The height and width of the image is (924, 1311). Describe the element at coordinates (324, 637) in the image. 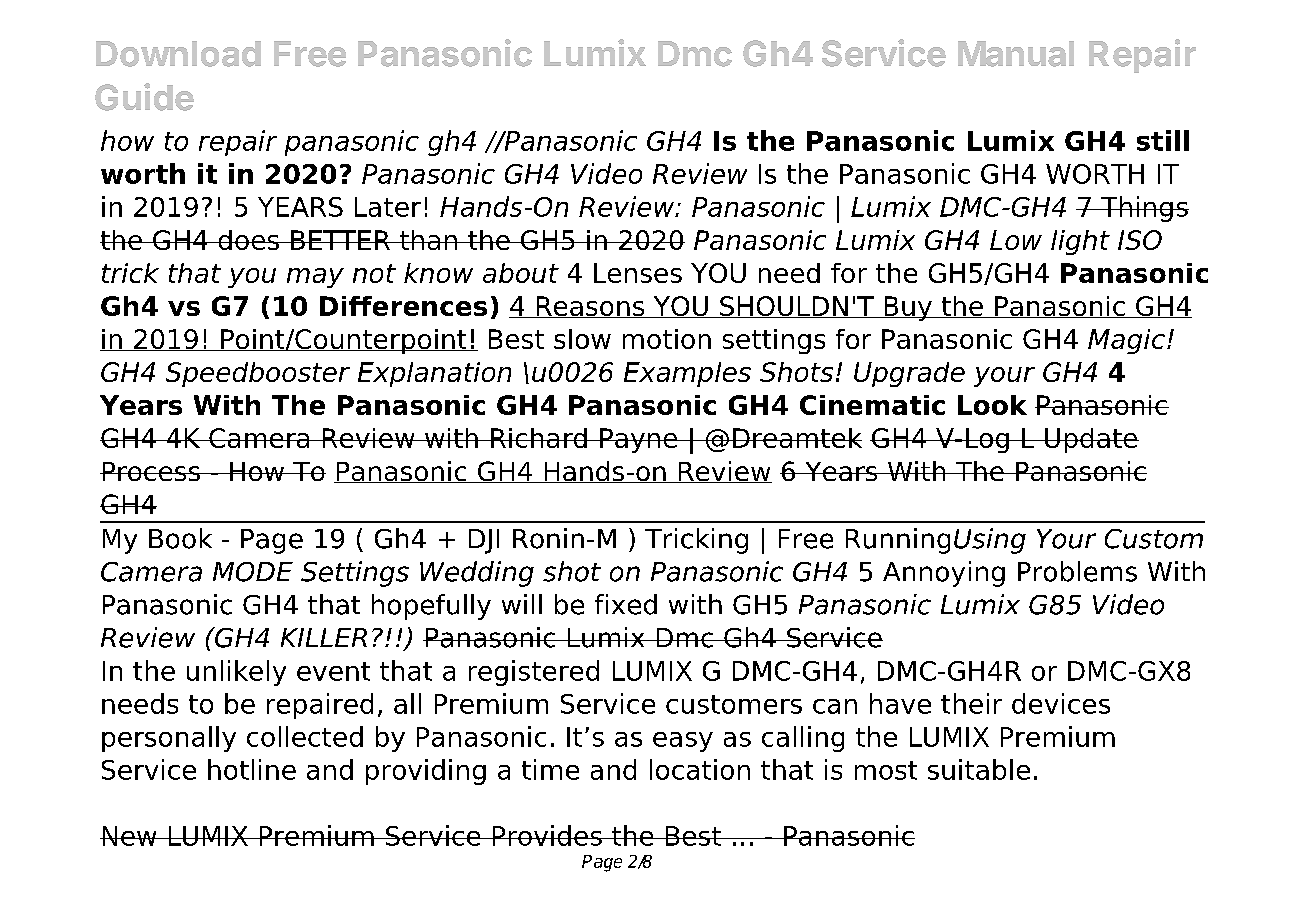

I see `KILLER` at that location.
